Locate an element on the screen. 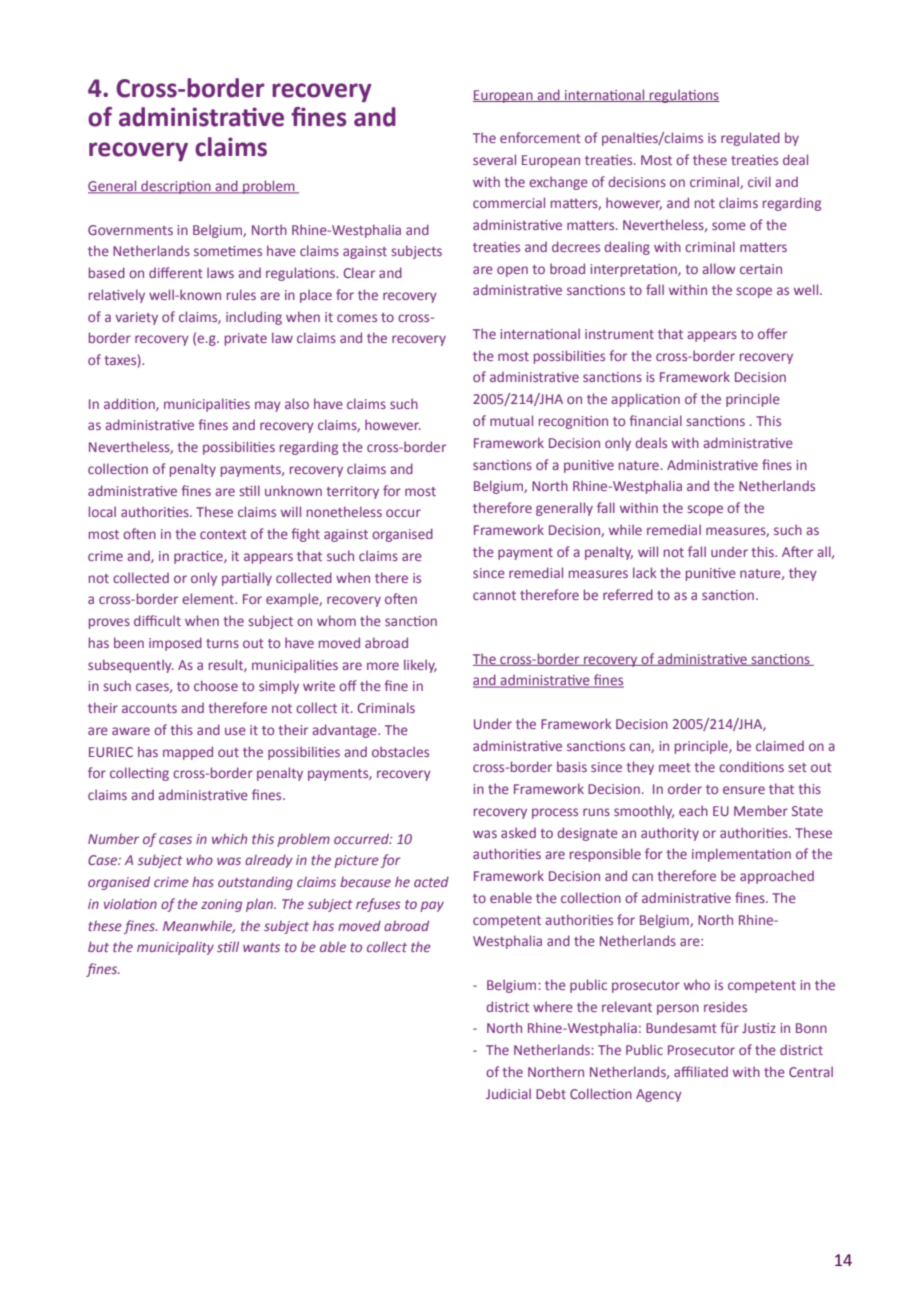 Image resolution: width=924 pixels, height=1308 pixels. acted is located at coordinates (431, 881).
